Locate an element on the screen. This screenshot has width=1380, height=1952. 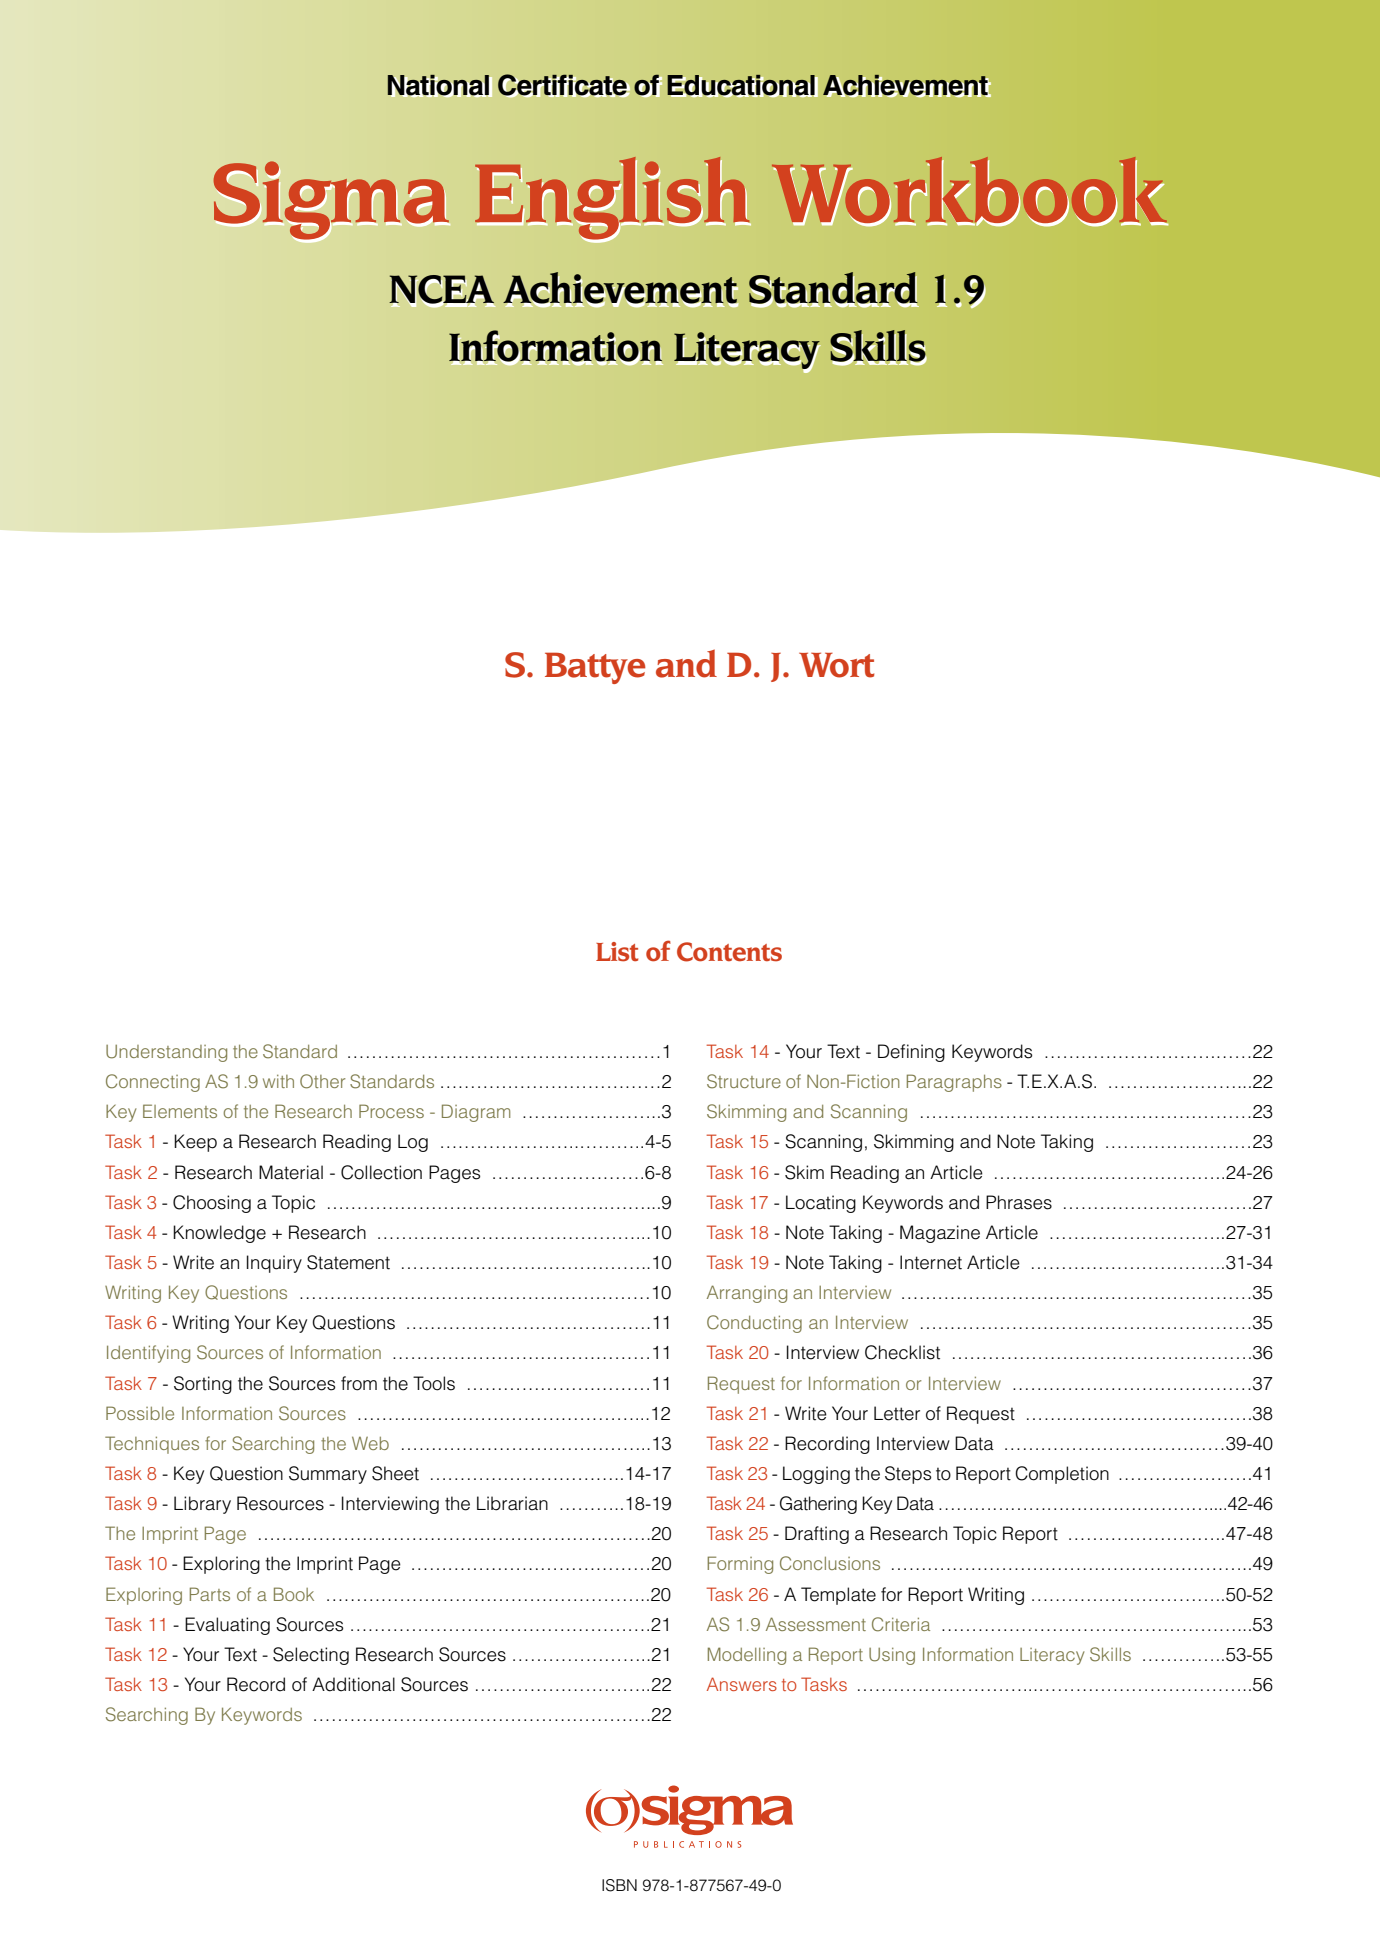
Battye is located at coordinates (595, 668).
